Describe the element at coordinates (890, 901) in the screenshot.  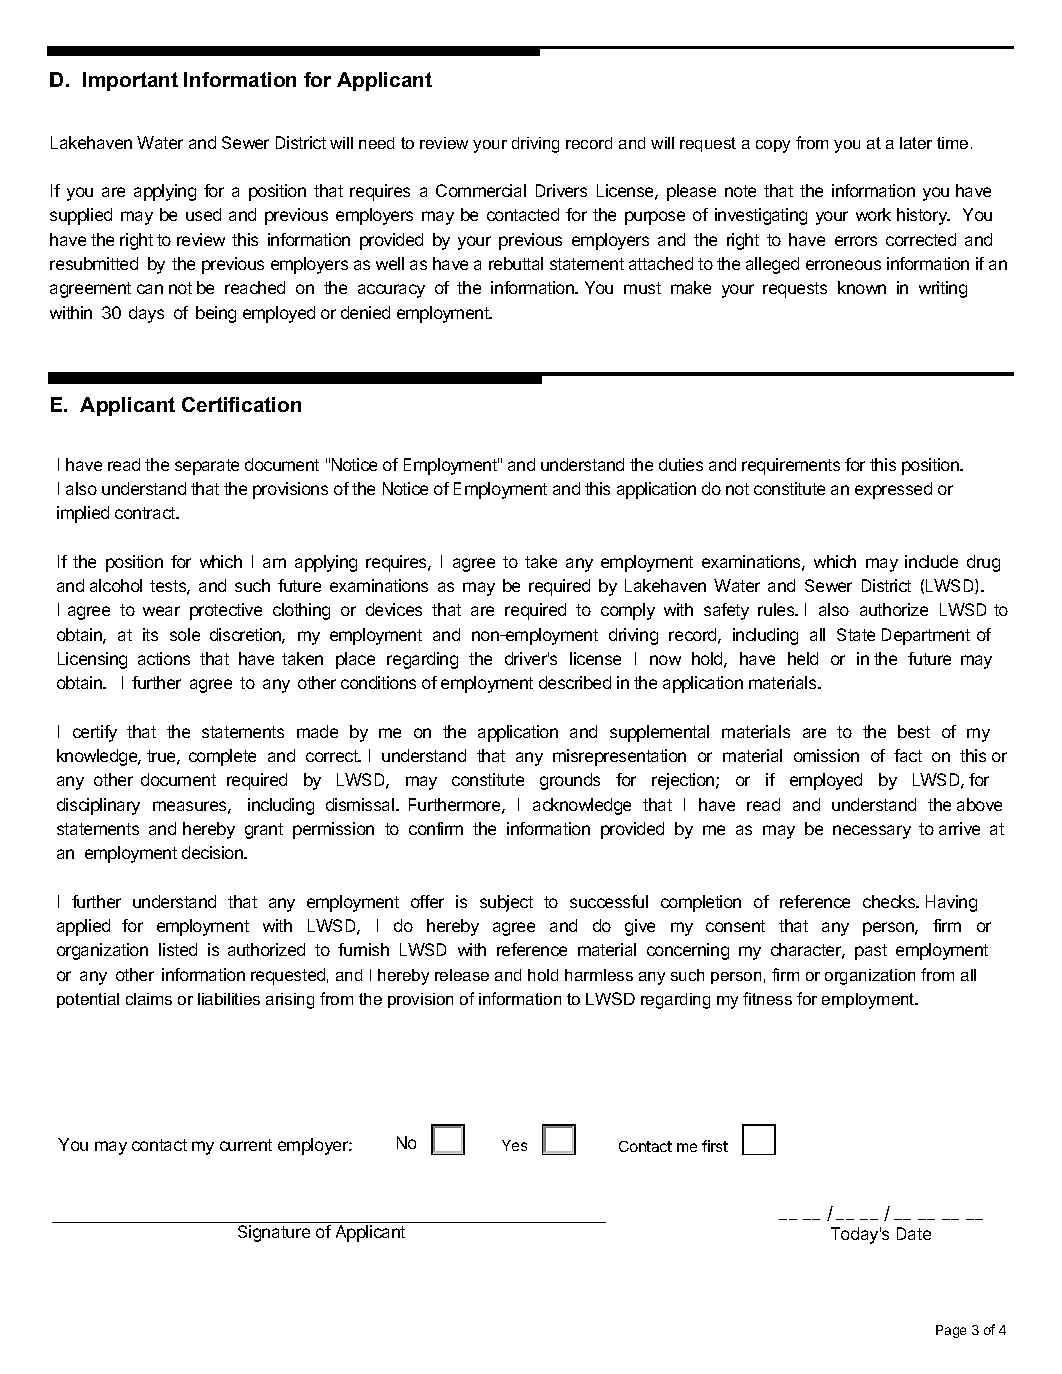
I see `checks` at that location.
